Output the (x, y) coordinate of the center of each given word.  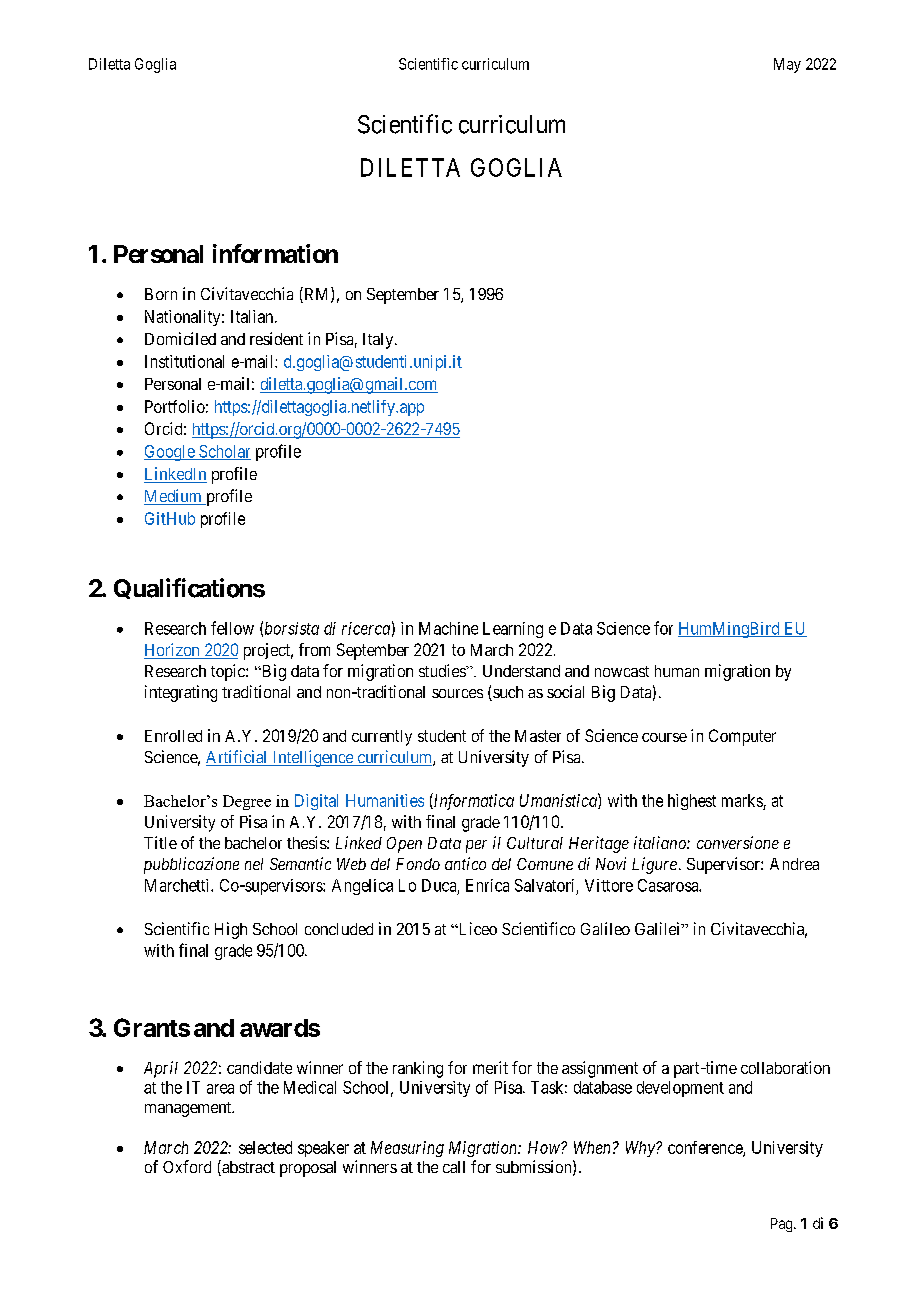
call (454, 1167)
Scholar (224, 452)
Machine (448, 628)
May (787, 65)
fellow (232, 628)
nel (254, 864)
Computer (742, 737)
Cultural (535, 843)
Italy (378, 341)
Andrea (794, 864)
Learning (513, 630)
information (275, 253)
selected (265, 1147)
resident (276, 338)
